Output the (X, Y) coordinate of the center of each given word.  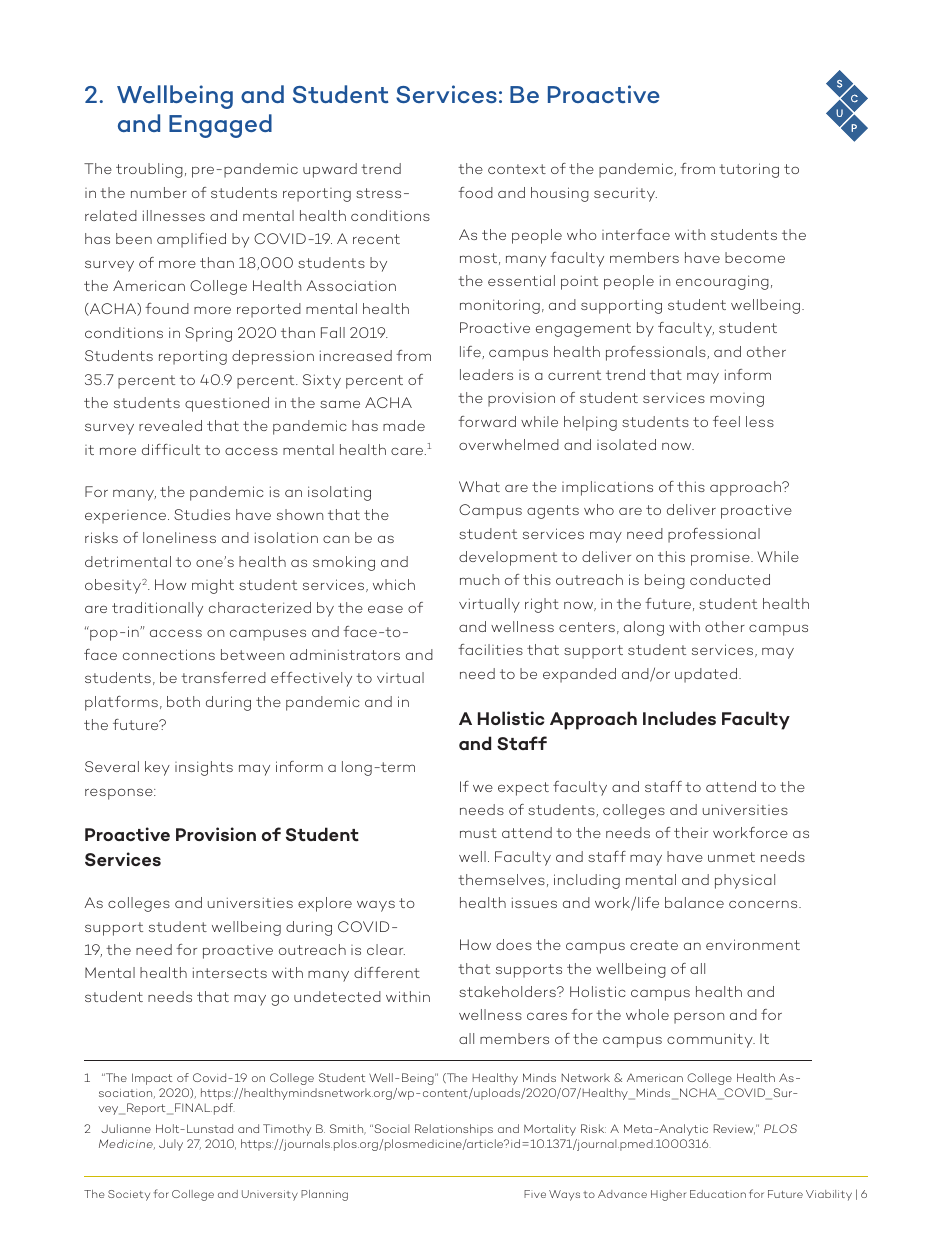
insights (204, 768)
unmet (731, 857)
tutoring (749, 170)
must (478, 833)
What (479, 486)
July (171, 1145)
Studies (202, 514)
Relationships (454, 1130)
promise (721, 559)
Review (734, 1129)
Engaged (220, 126)
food (475, 192)
